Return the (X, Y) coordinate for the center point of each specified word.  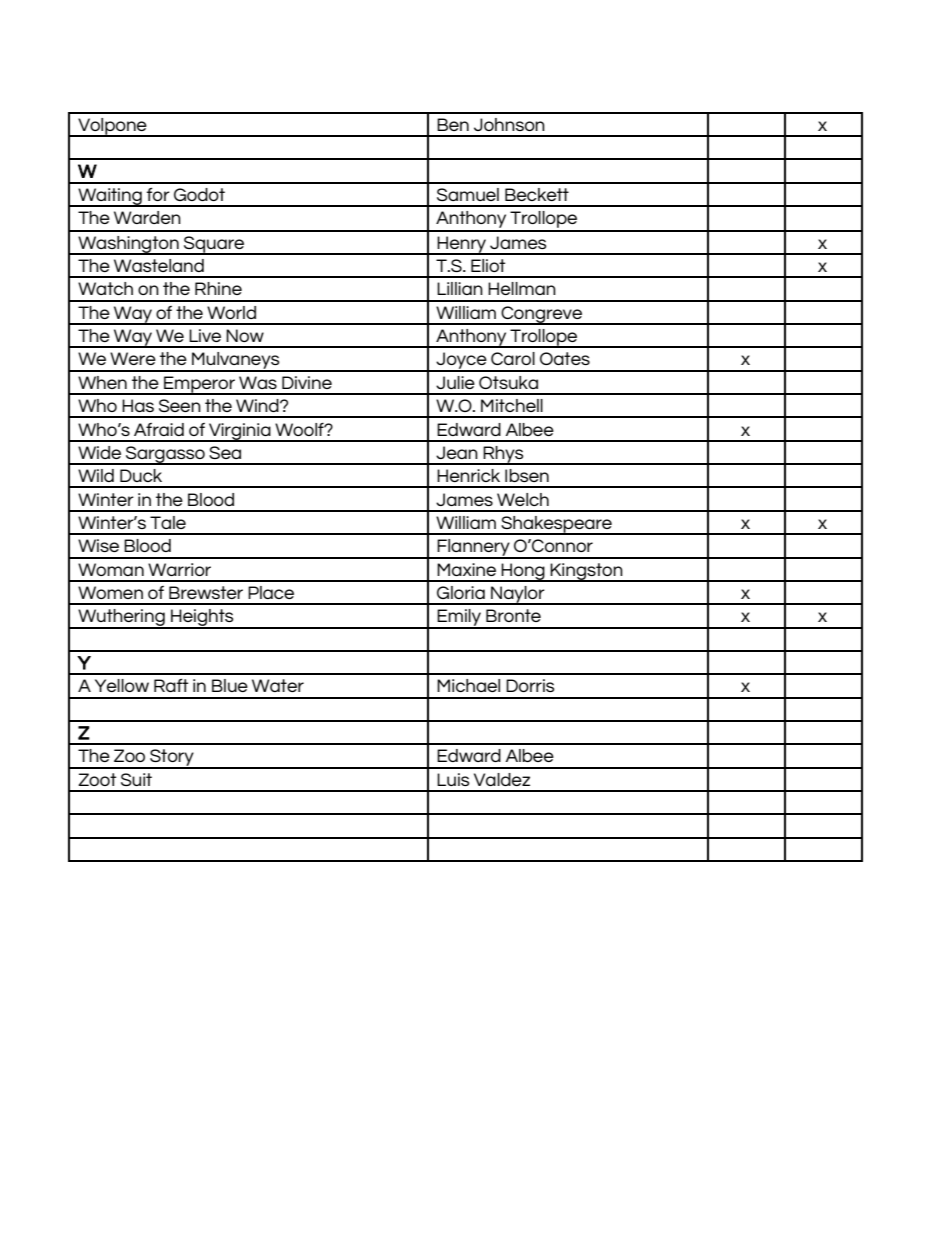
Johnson (509, 124)
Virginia (240, 432)
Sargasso (165, 455)
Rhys (503, 455)
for (158, 194)
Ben (453, 124)
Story (172, 759)
